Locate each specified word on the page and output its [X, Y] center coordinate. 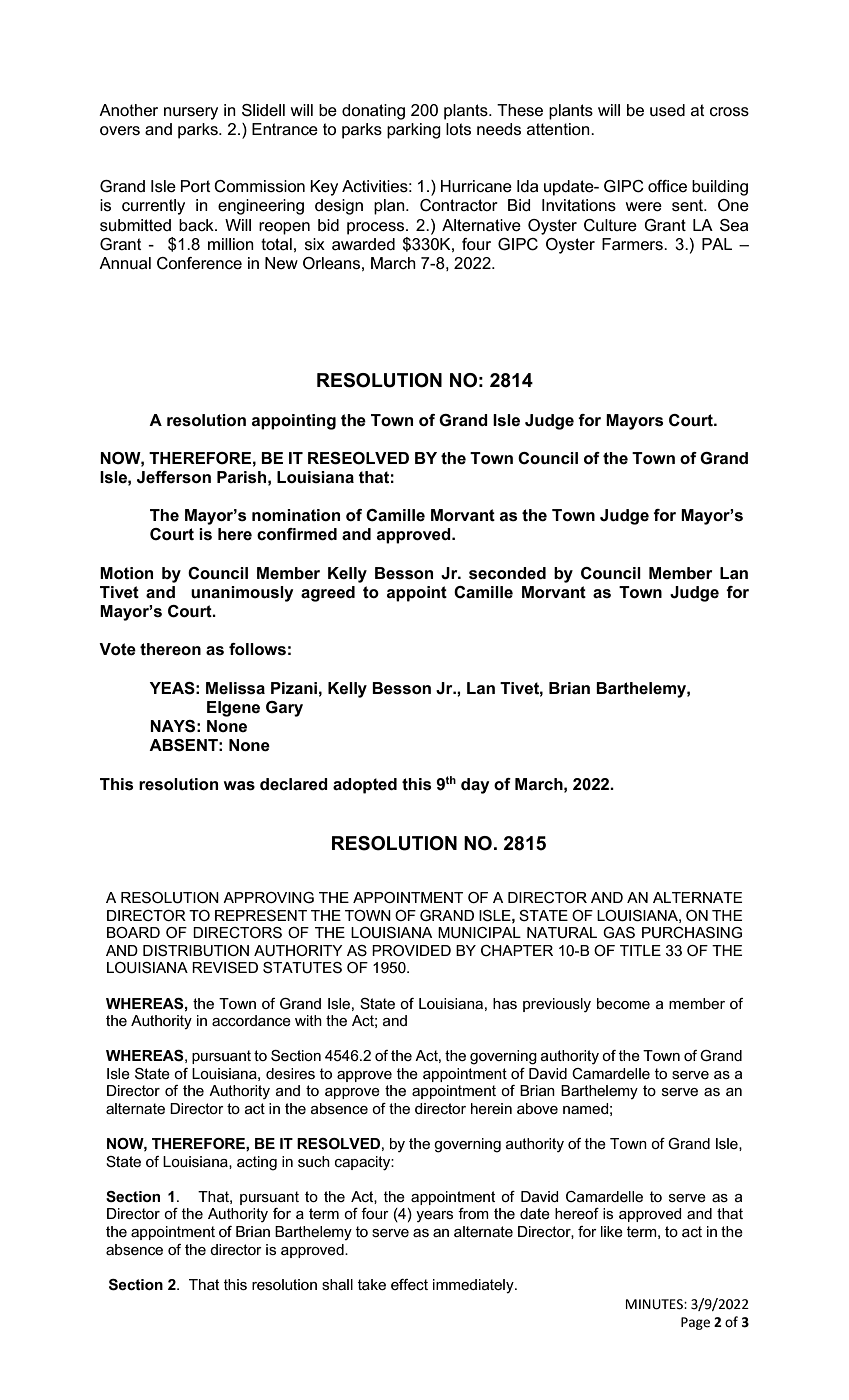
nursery [191, 113]
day [475, 786]
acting [257, 1163]
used [667, 110]
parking [414, 131]
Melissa [235, 688]
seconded [507, 573]
